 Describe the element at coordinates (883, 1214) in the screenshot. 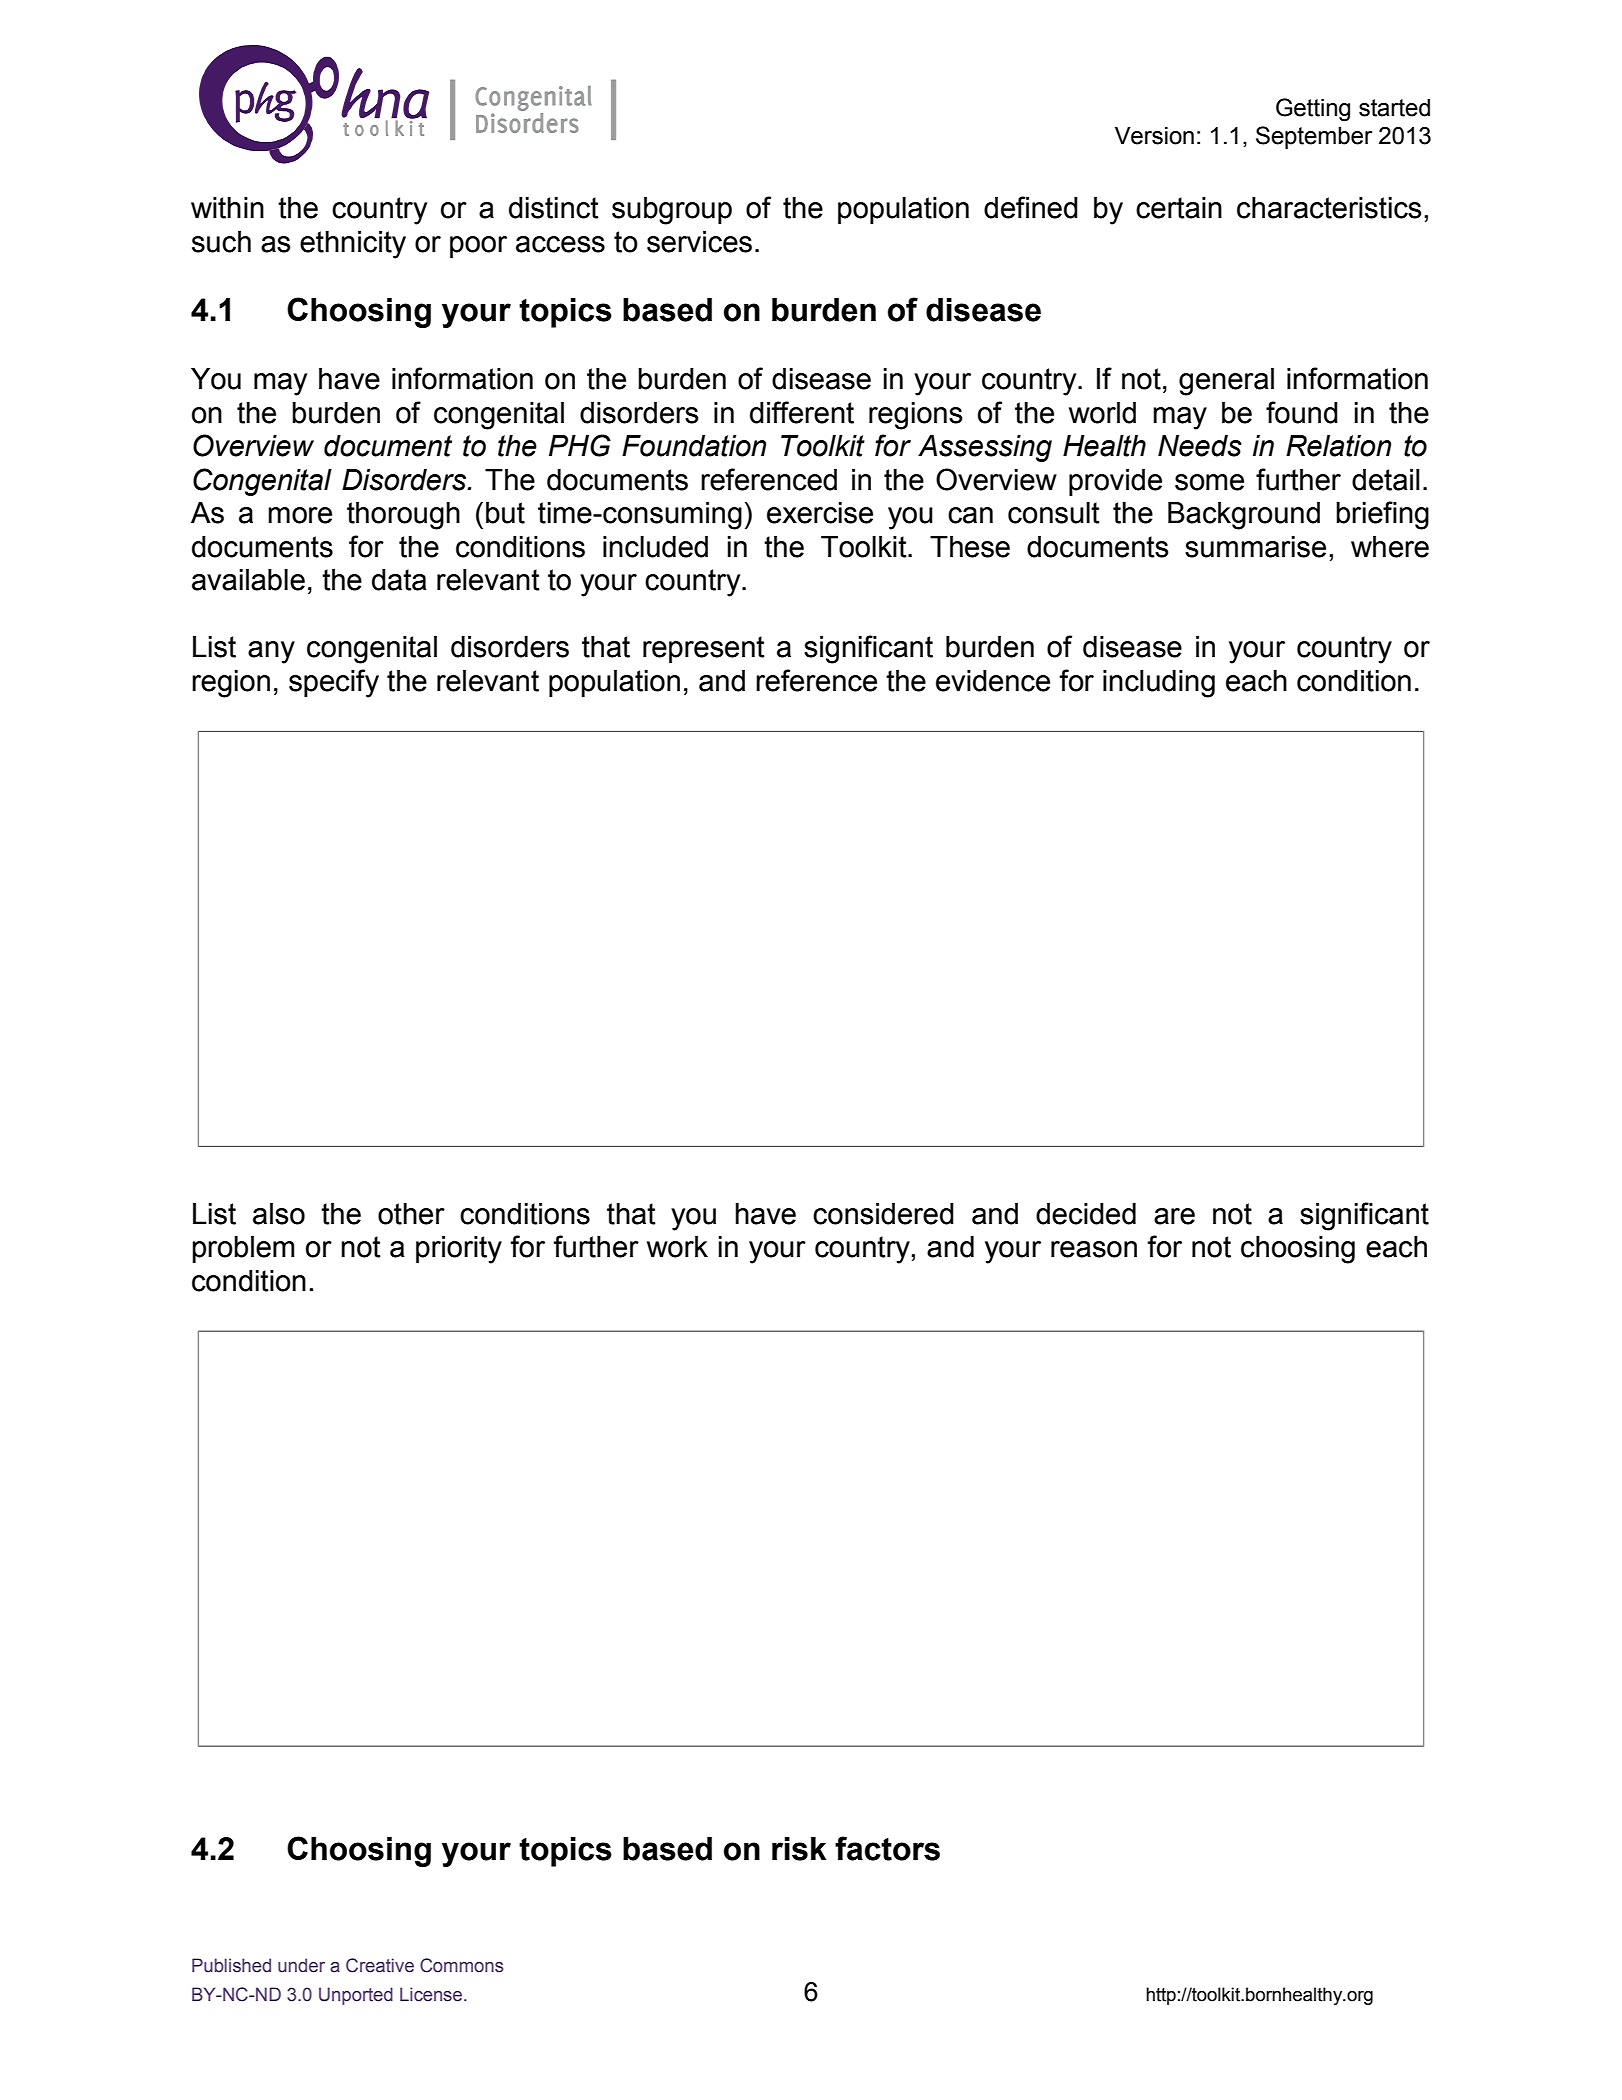

I see `considered` at that location.
